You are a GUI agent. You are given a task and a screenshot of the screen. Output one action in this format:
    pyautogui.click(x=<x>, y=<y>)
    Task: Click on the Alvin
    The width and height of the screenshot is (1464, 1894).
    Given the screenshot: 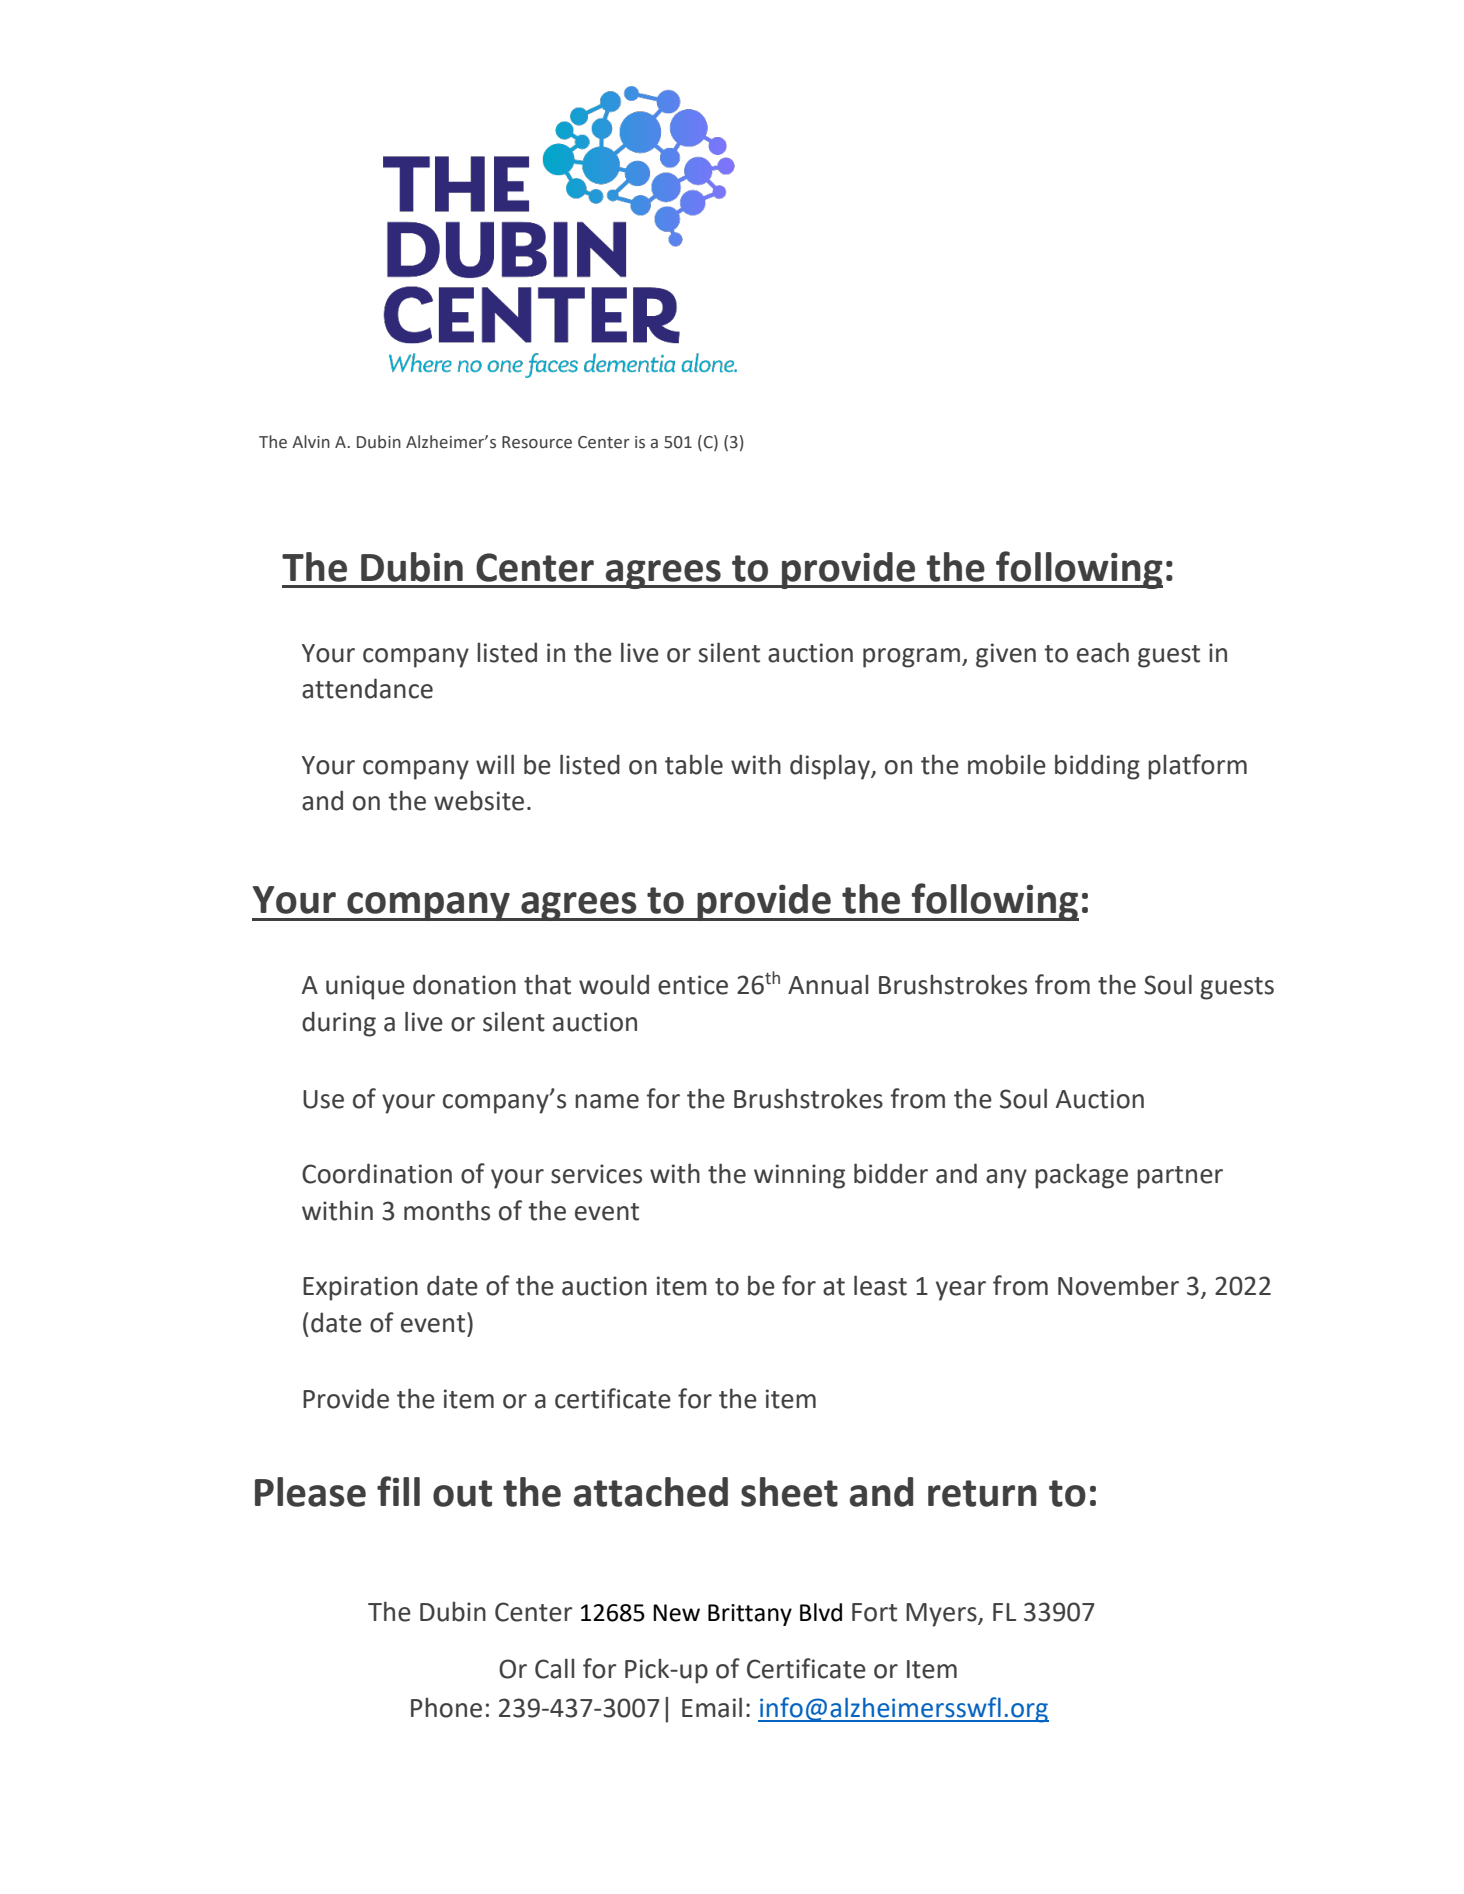 What is the action you would take?
    pyautogui.click(x=311, y=441)
